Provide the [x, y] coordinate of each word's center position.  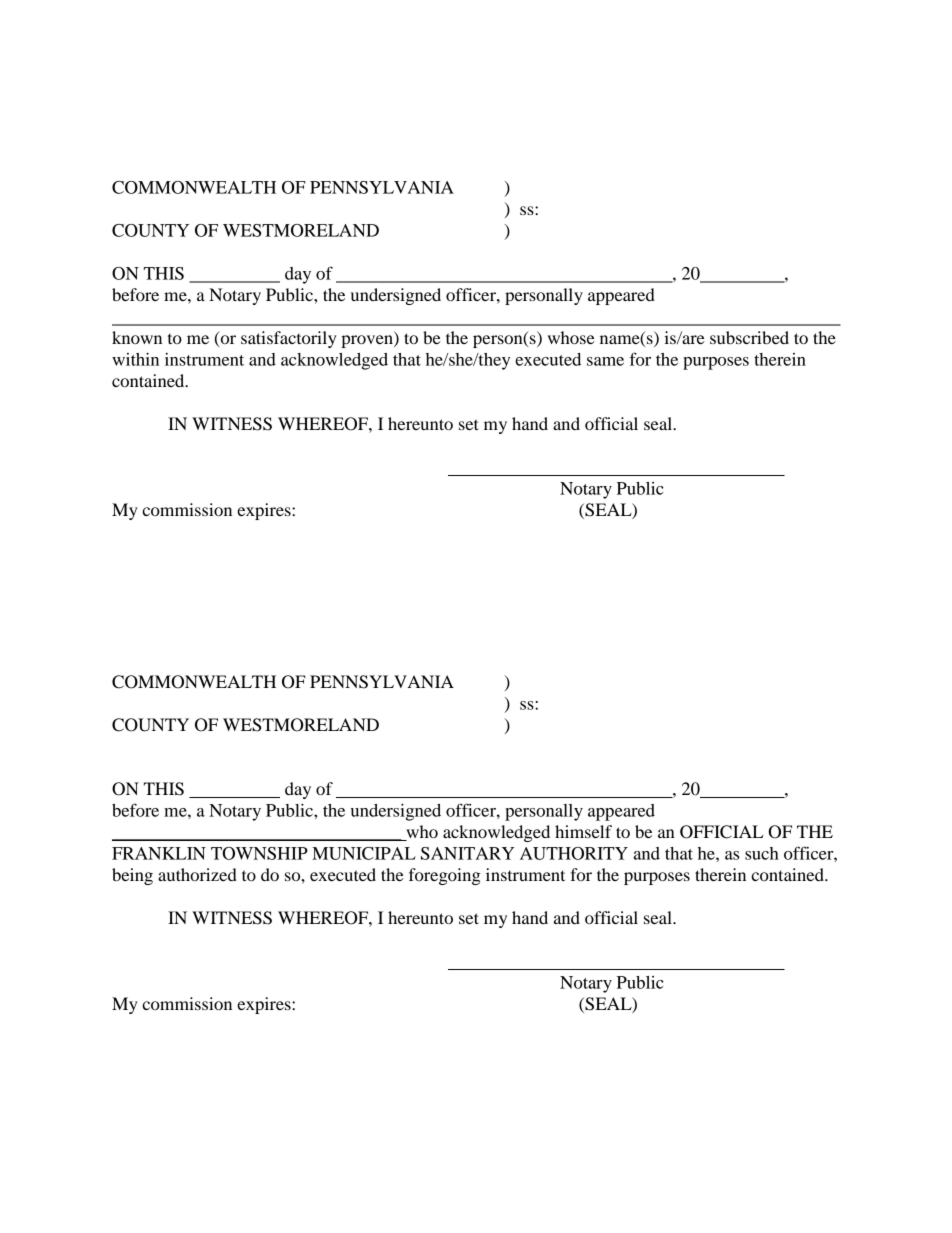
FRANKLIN [159, 853]
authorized [197, 874]
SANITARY [467, 853]
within [135, 359]
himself [583, 831]
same [605, 361]
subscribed [749, 337]
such [762, 853]
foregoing [445, 876]
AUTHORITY [574, 853]
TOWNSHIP [259, 853]
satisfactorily [289, 339]
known [137, 337]
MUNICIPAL [364, 853]
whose [571, 337]
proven [368, 341]
